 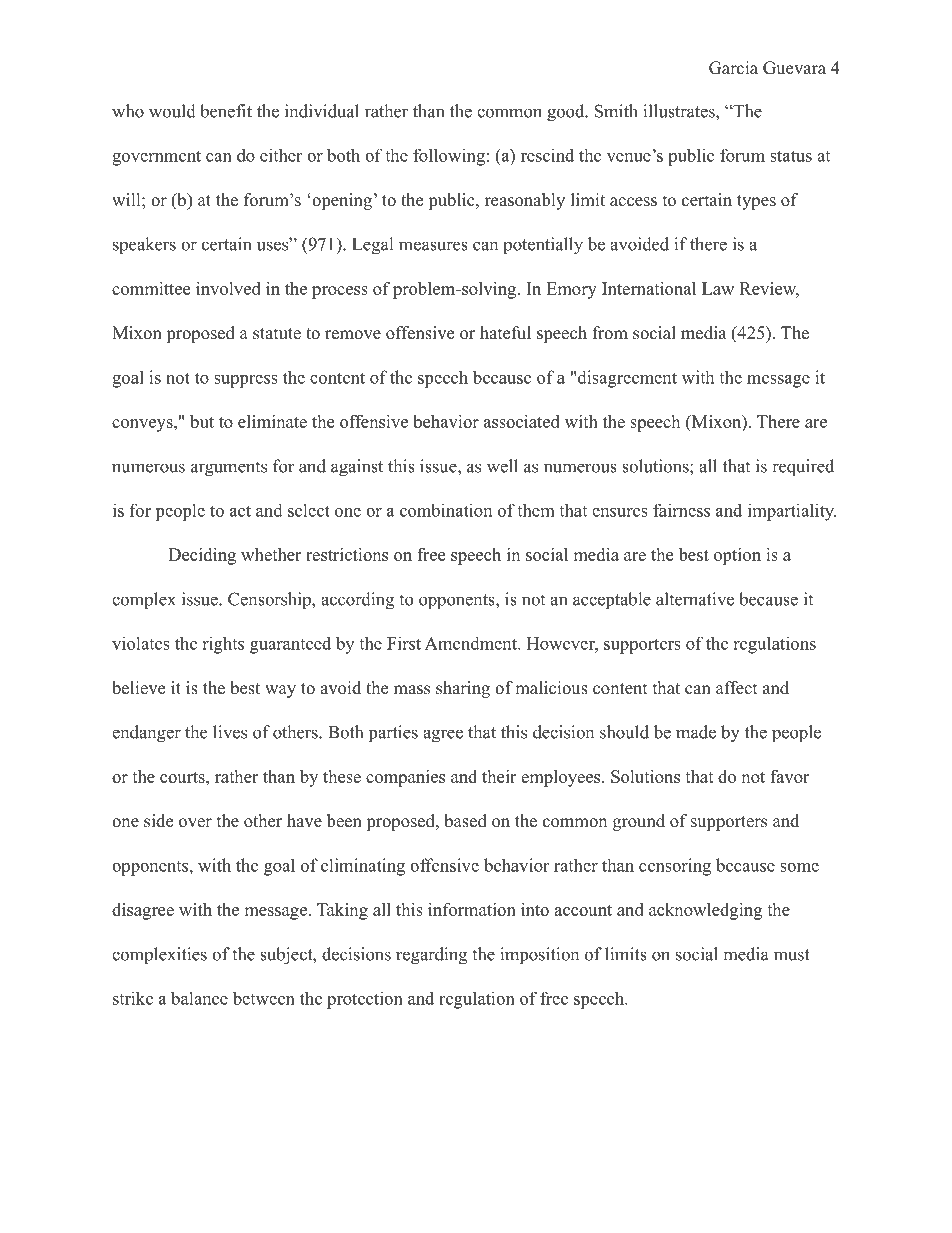 I want to click on option, so click(x=737, y=556).
